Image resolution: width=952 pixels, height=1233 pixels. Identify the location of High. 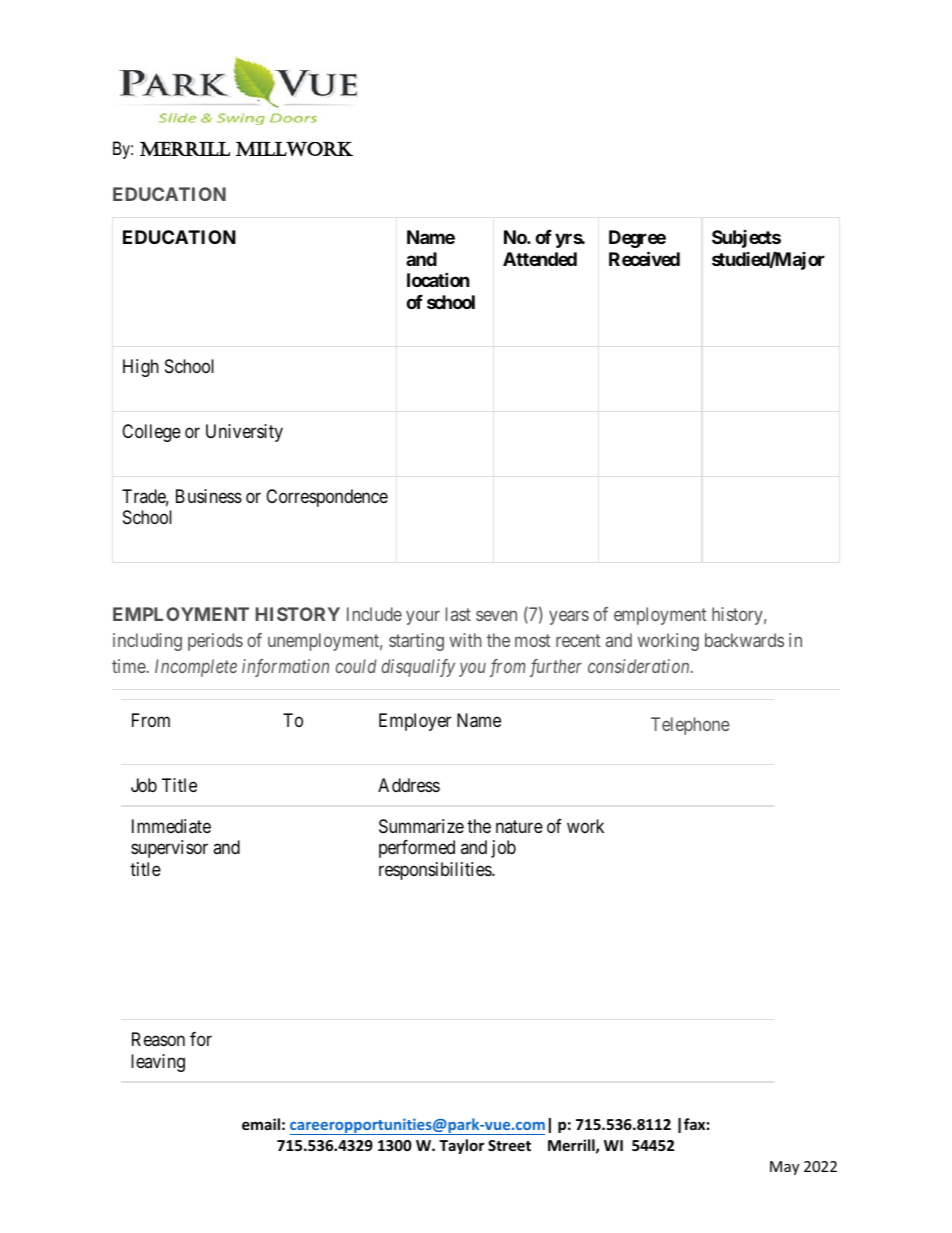
(141, 368).
